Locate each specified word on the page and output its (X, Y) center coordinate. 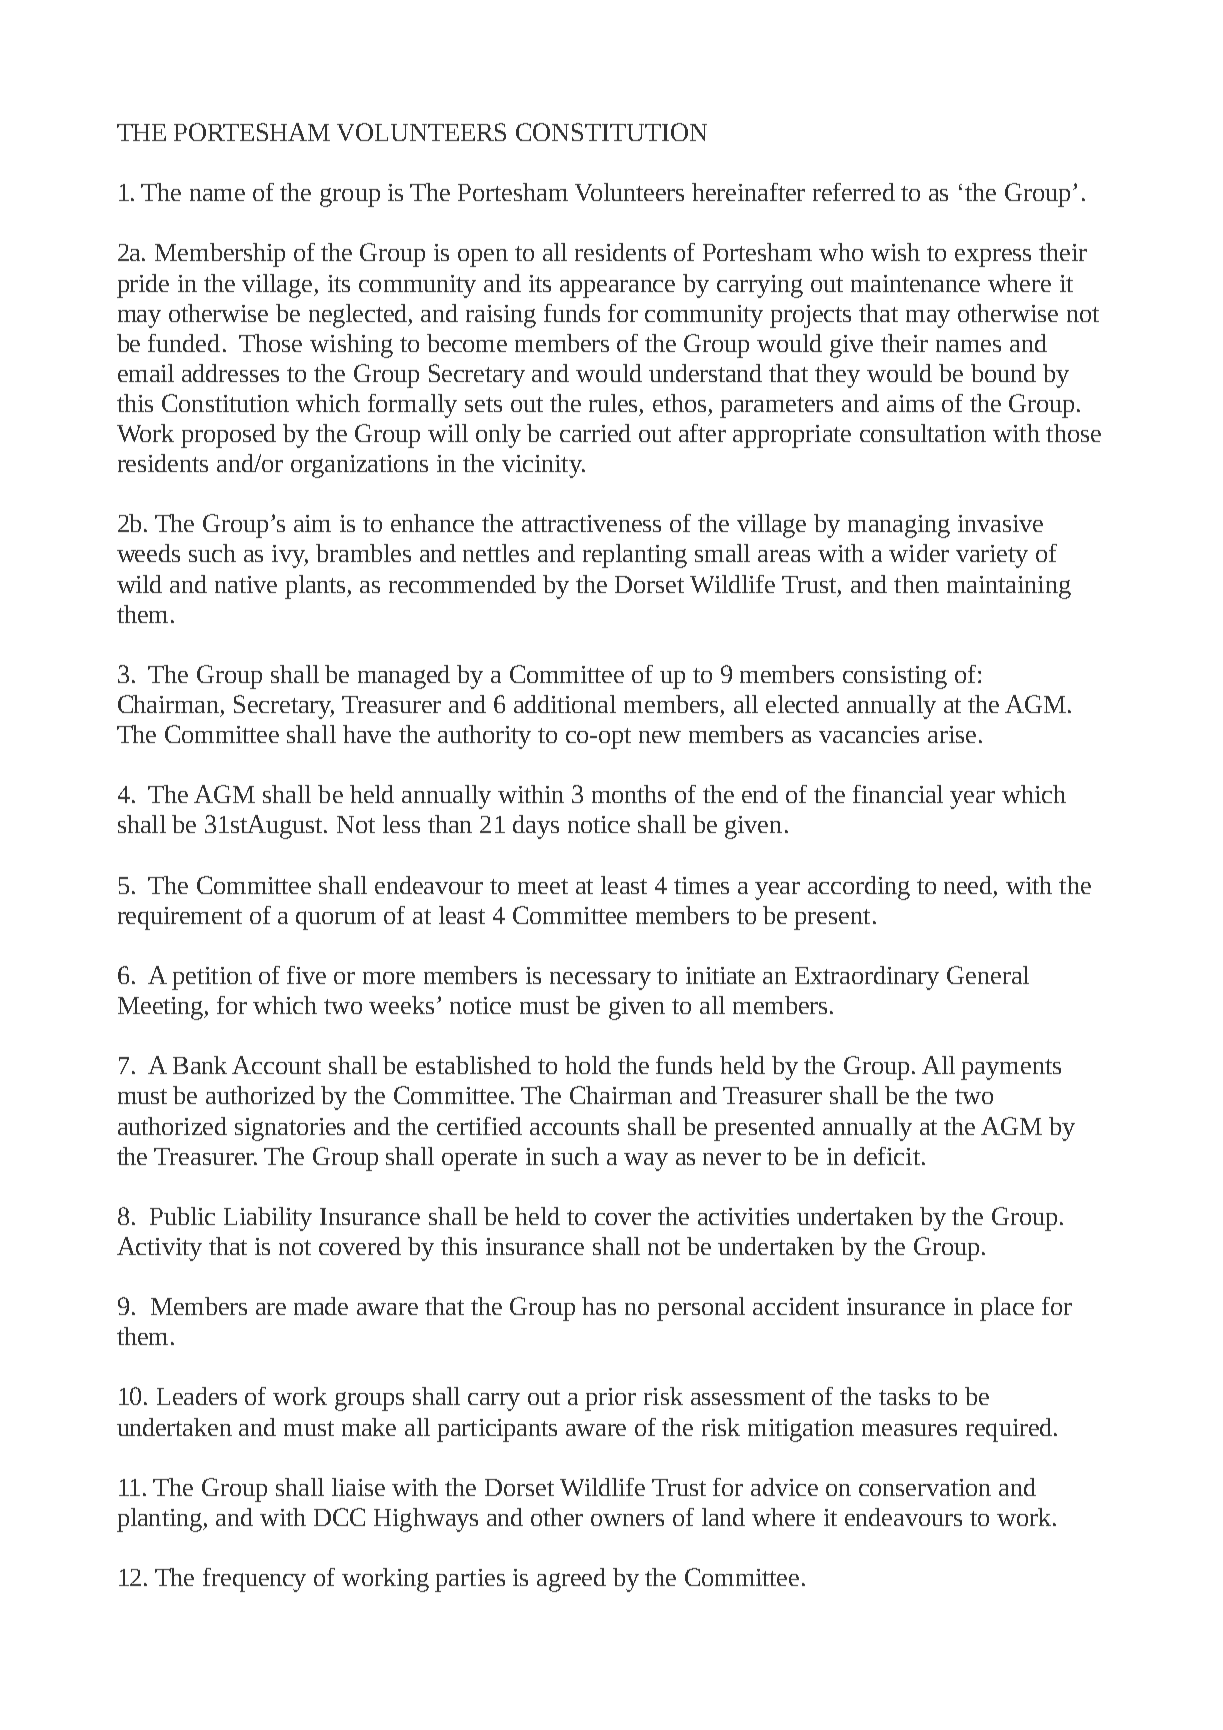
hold (588, 1065)
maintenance (915, 283)
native (246, 584)
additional (565, 704)
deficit (887, 1156)
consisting (895, 677)
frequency (254, 1580)
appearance (617, 289)
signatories (290, 1129)
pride (143, 286)
